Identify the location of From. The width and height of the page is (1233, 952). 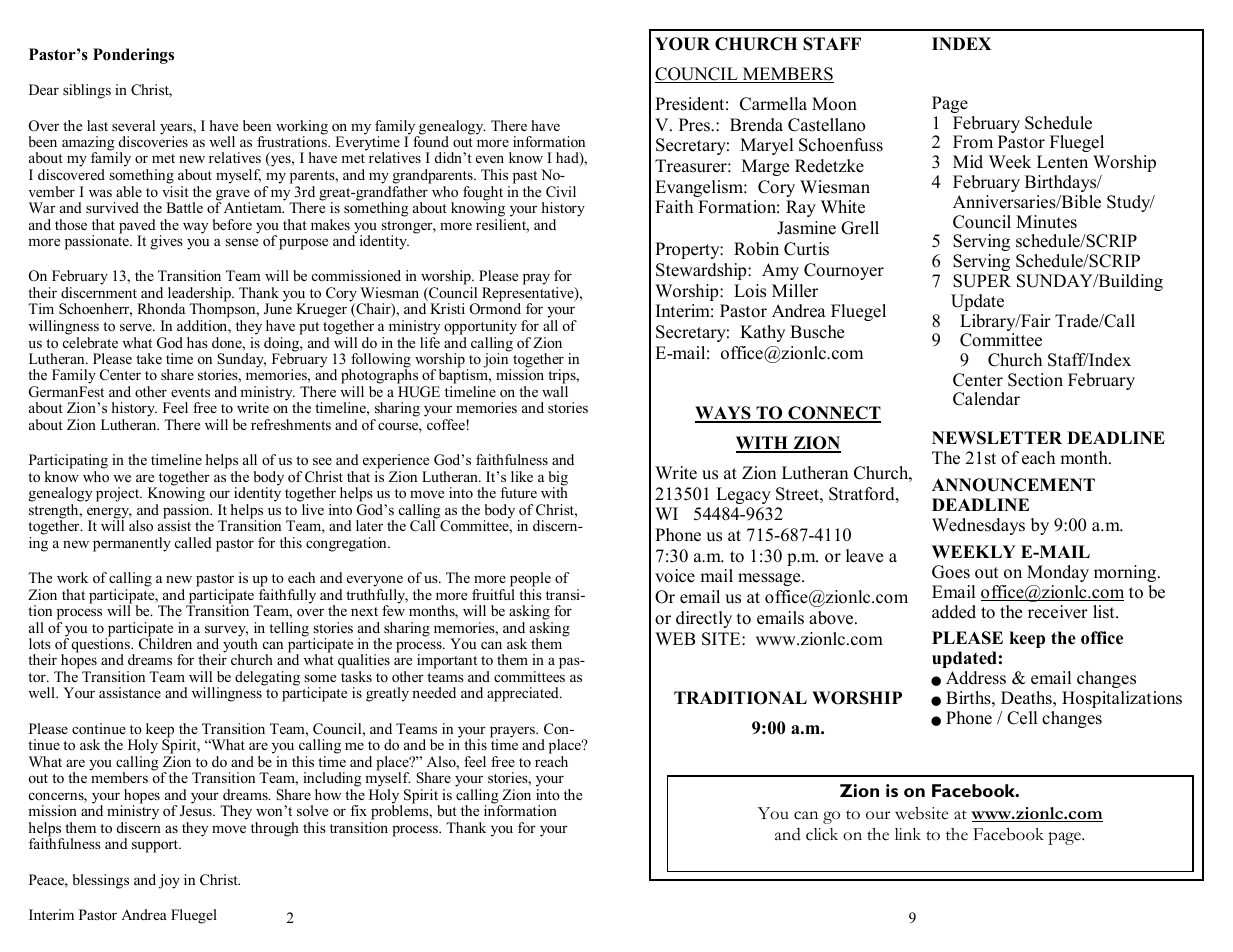
(973, 142).
